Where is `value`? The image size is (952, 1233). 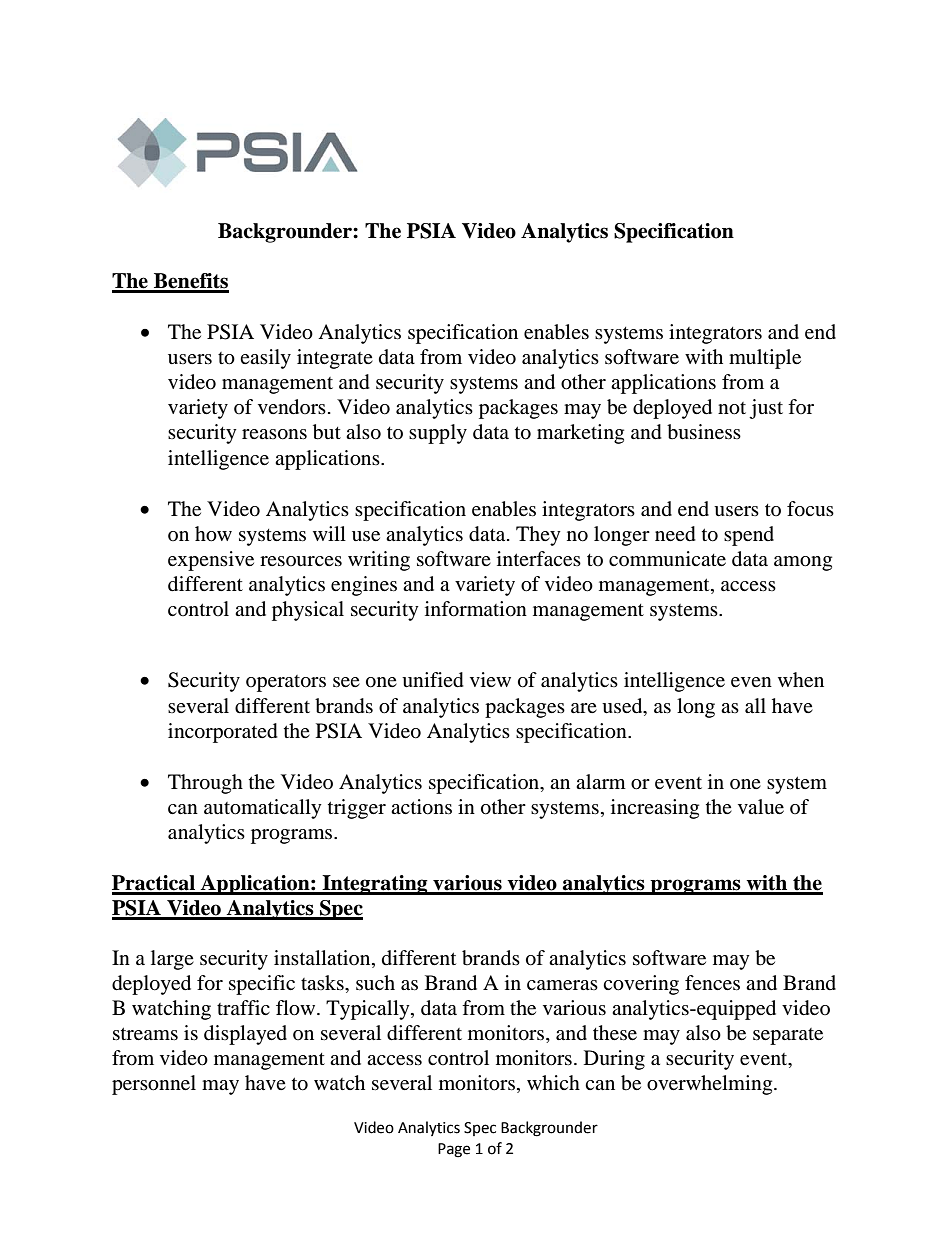
value is located at coordinates (761, 806).
